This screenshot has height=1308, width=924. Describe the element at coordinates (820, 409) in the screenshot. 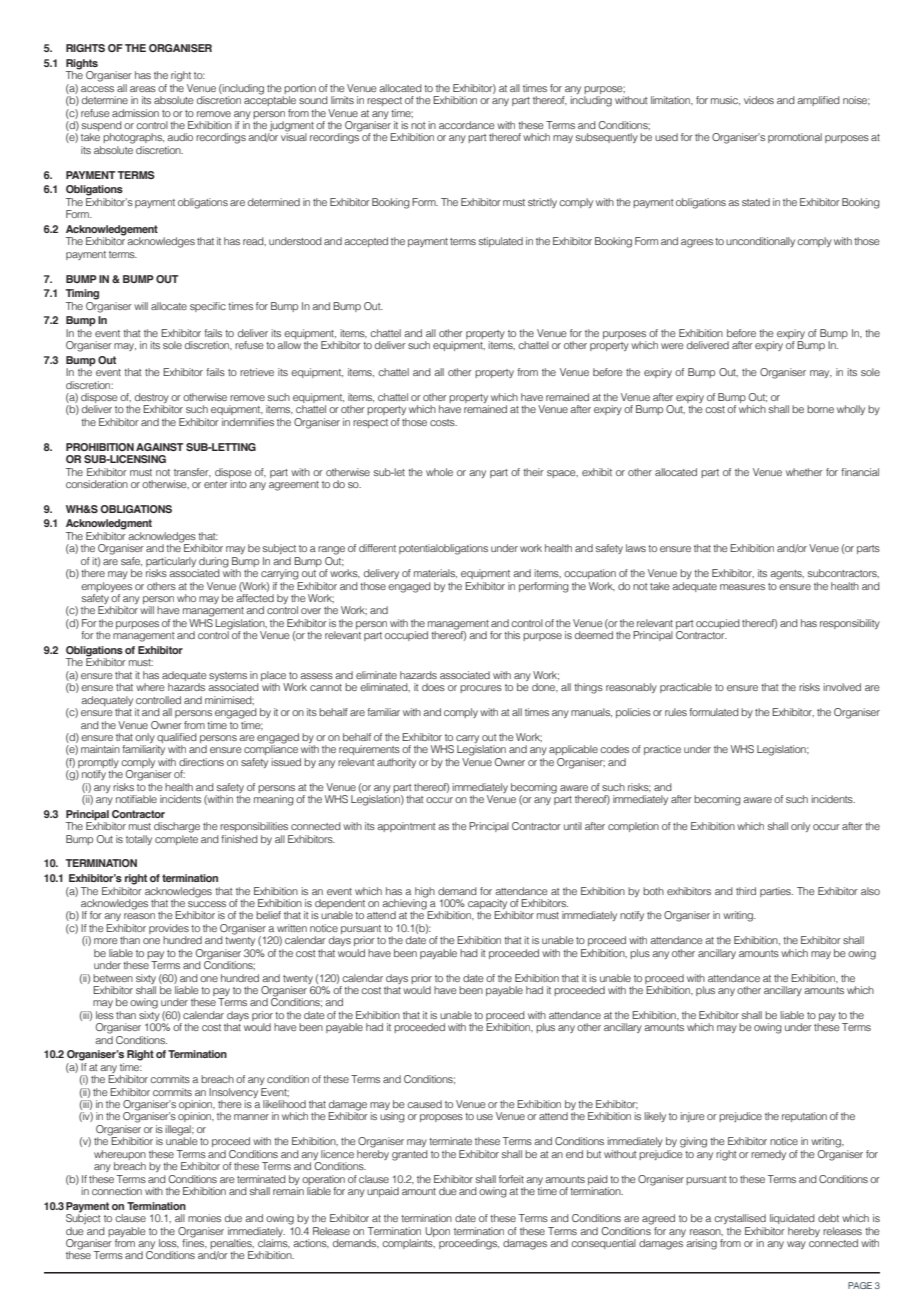

I see `borne` at that location.
